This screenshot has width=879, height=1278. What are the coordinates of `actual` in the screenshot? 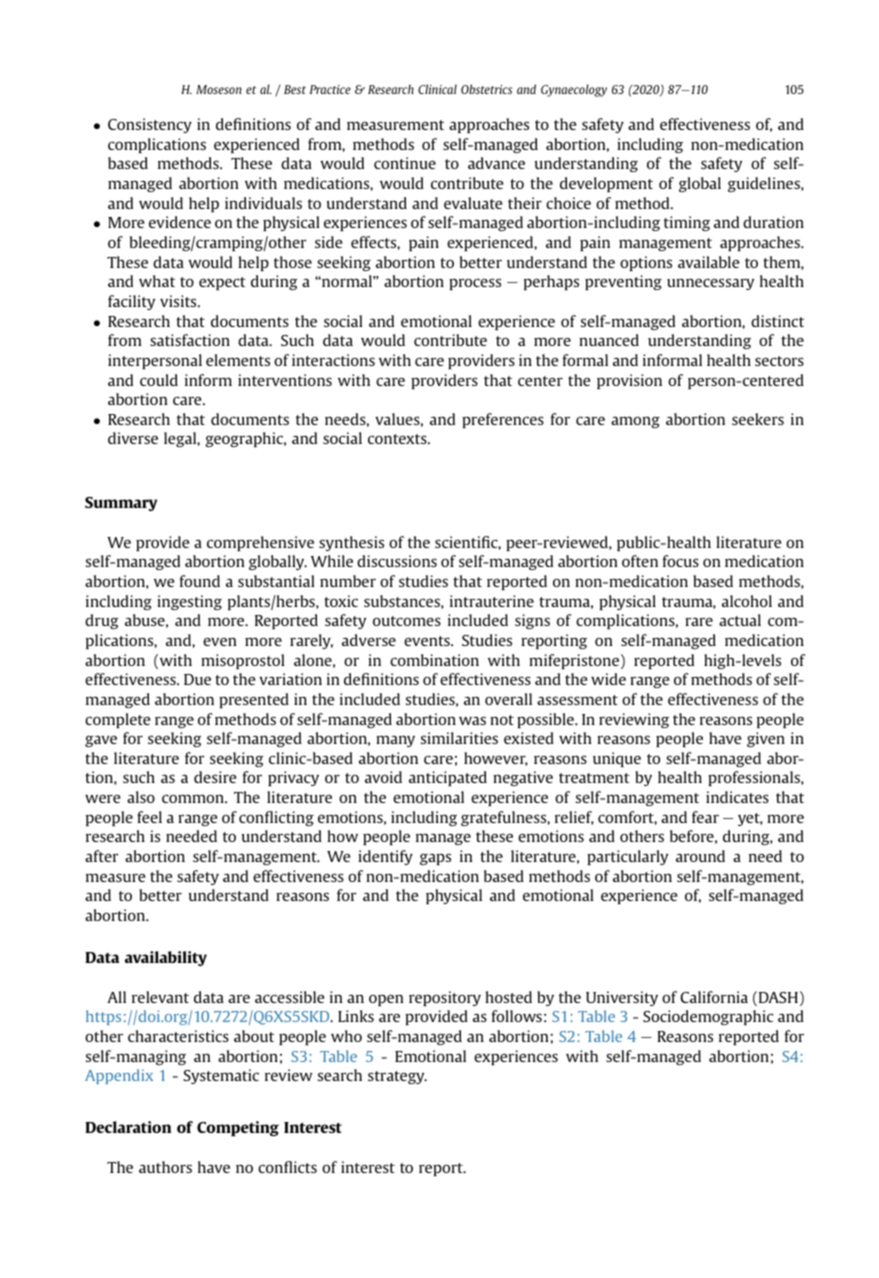 It's located at (740, 620).
